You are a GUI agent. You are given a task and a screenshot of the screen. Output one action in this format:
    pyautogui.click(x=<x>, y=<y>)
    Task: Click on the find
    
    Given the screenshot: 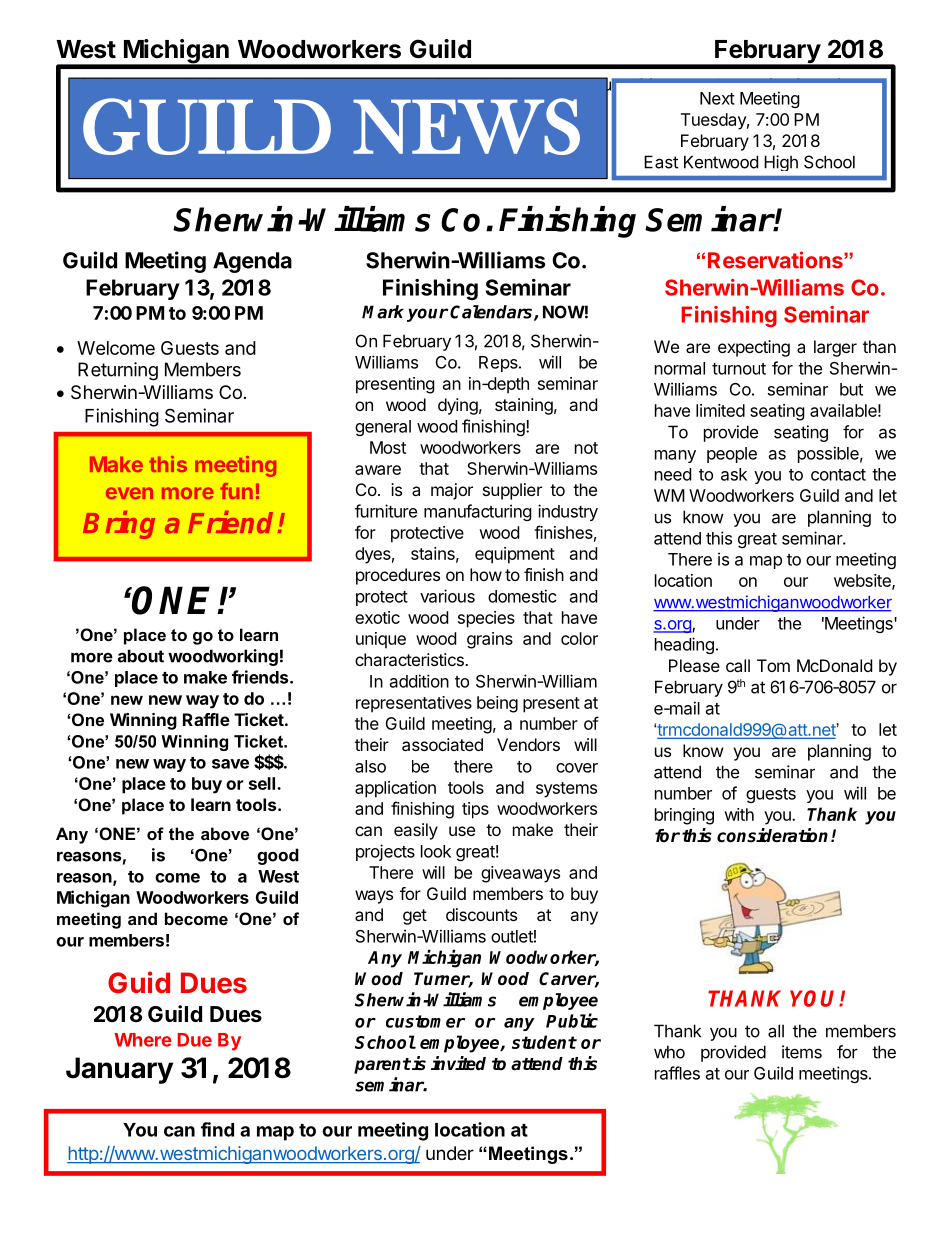 What is the action you would take?
    pyautogui.click(x=217, y=1129)
